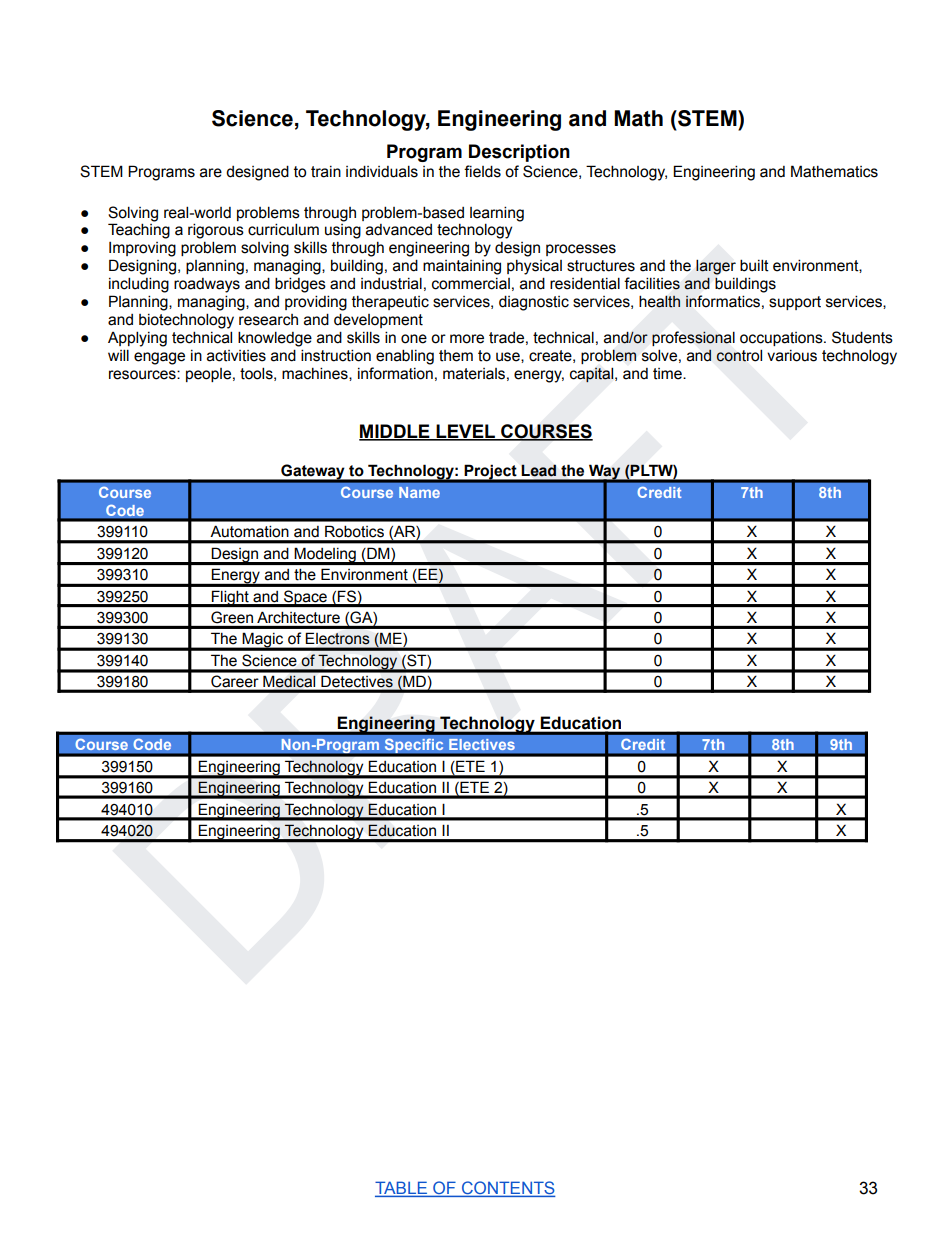  I want to click on time, so click(668, 374).
